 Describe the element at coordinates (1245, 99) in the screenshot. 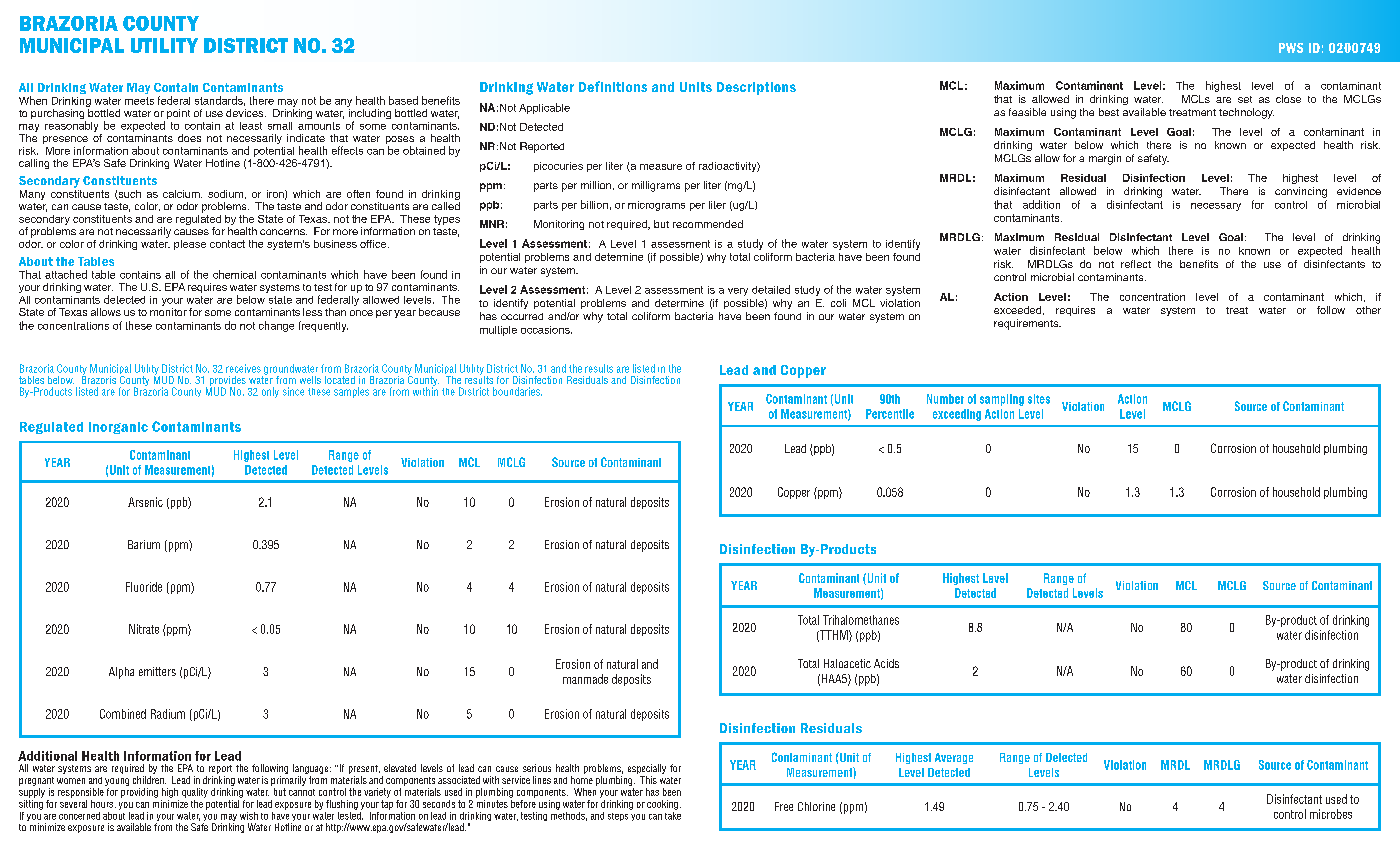

I see `set` at that location.
